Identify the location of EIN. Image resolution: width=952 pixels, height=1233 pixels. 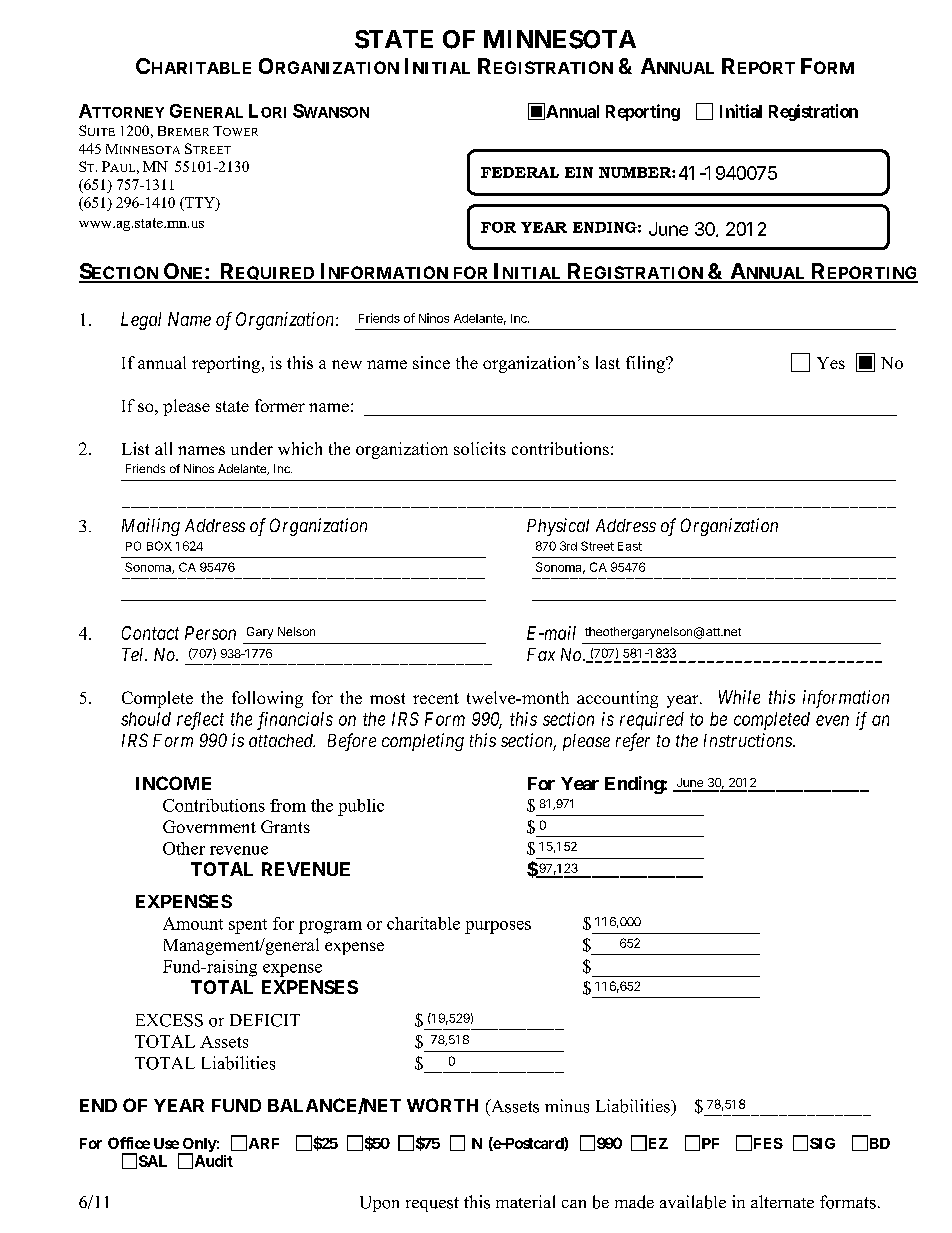
(579, 172).
